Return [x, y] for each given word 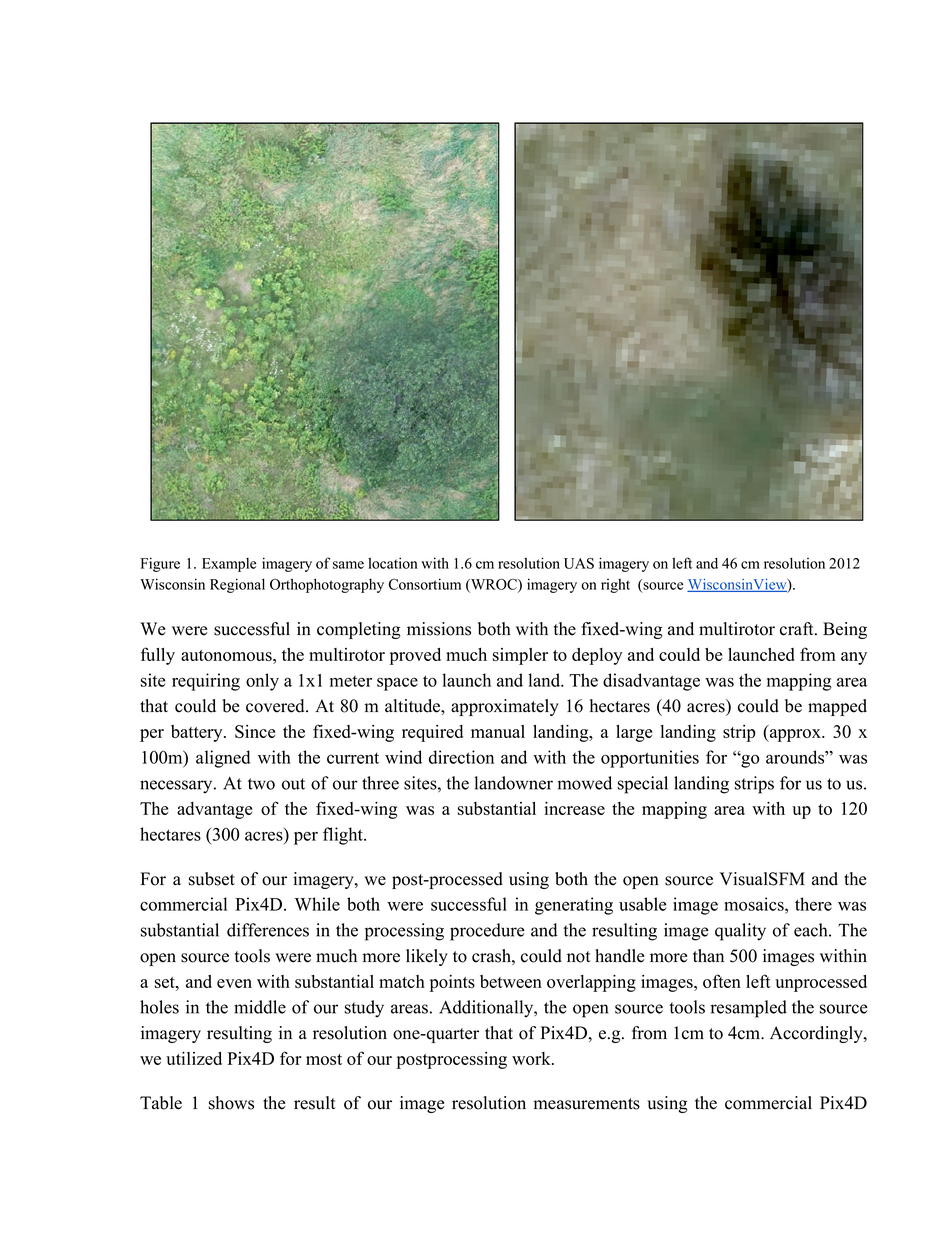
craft [798, 629]
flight [344, 836]
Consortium [424, 584]
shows [231, 1103]
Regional [237, 585]
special [643, 785]
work [532, 1058]
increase [574, 808]
